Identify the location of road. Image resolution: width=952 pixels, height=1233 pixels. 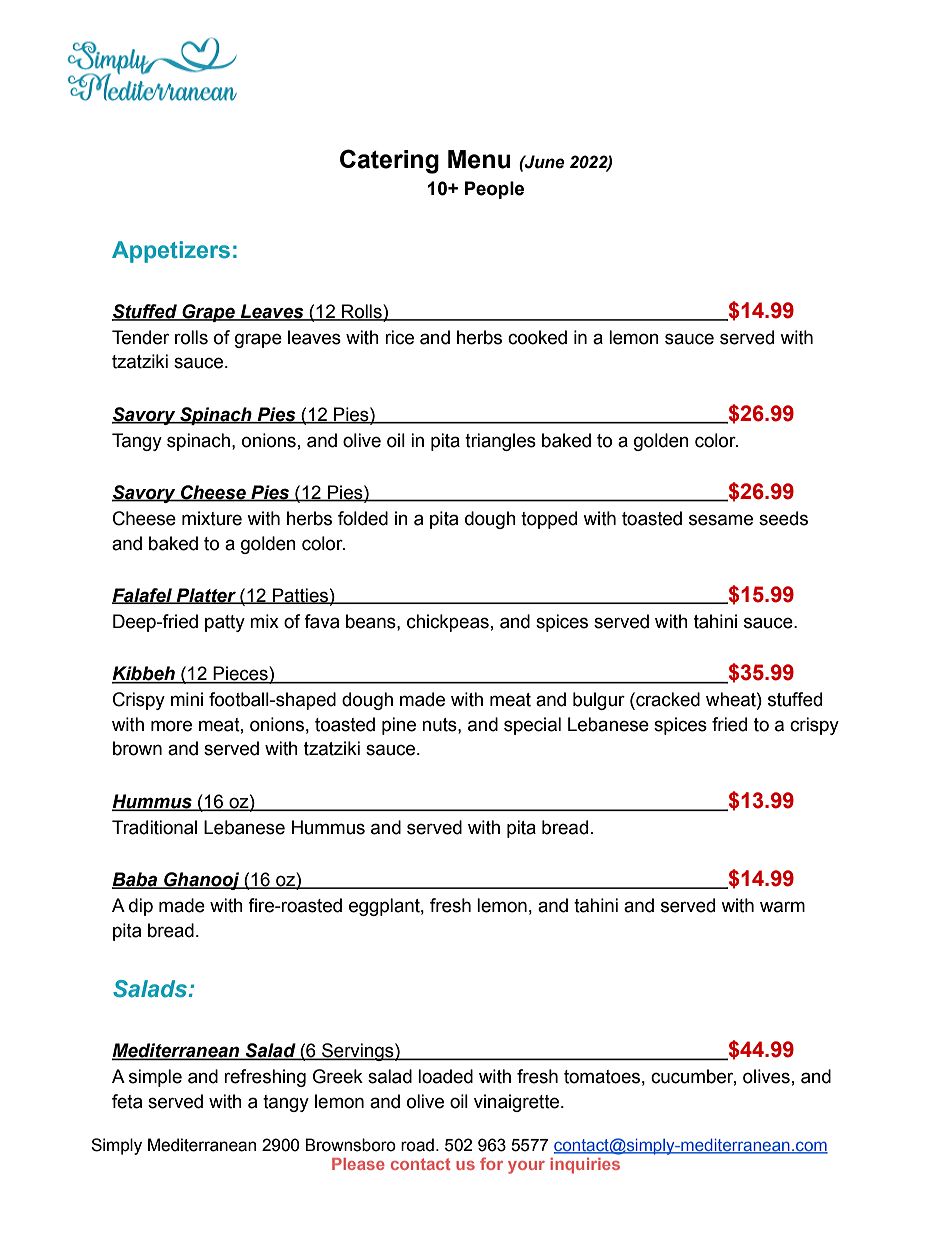
(417, 1145).
